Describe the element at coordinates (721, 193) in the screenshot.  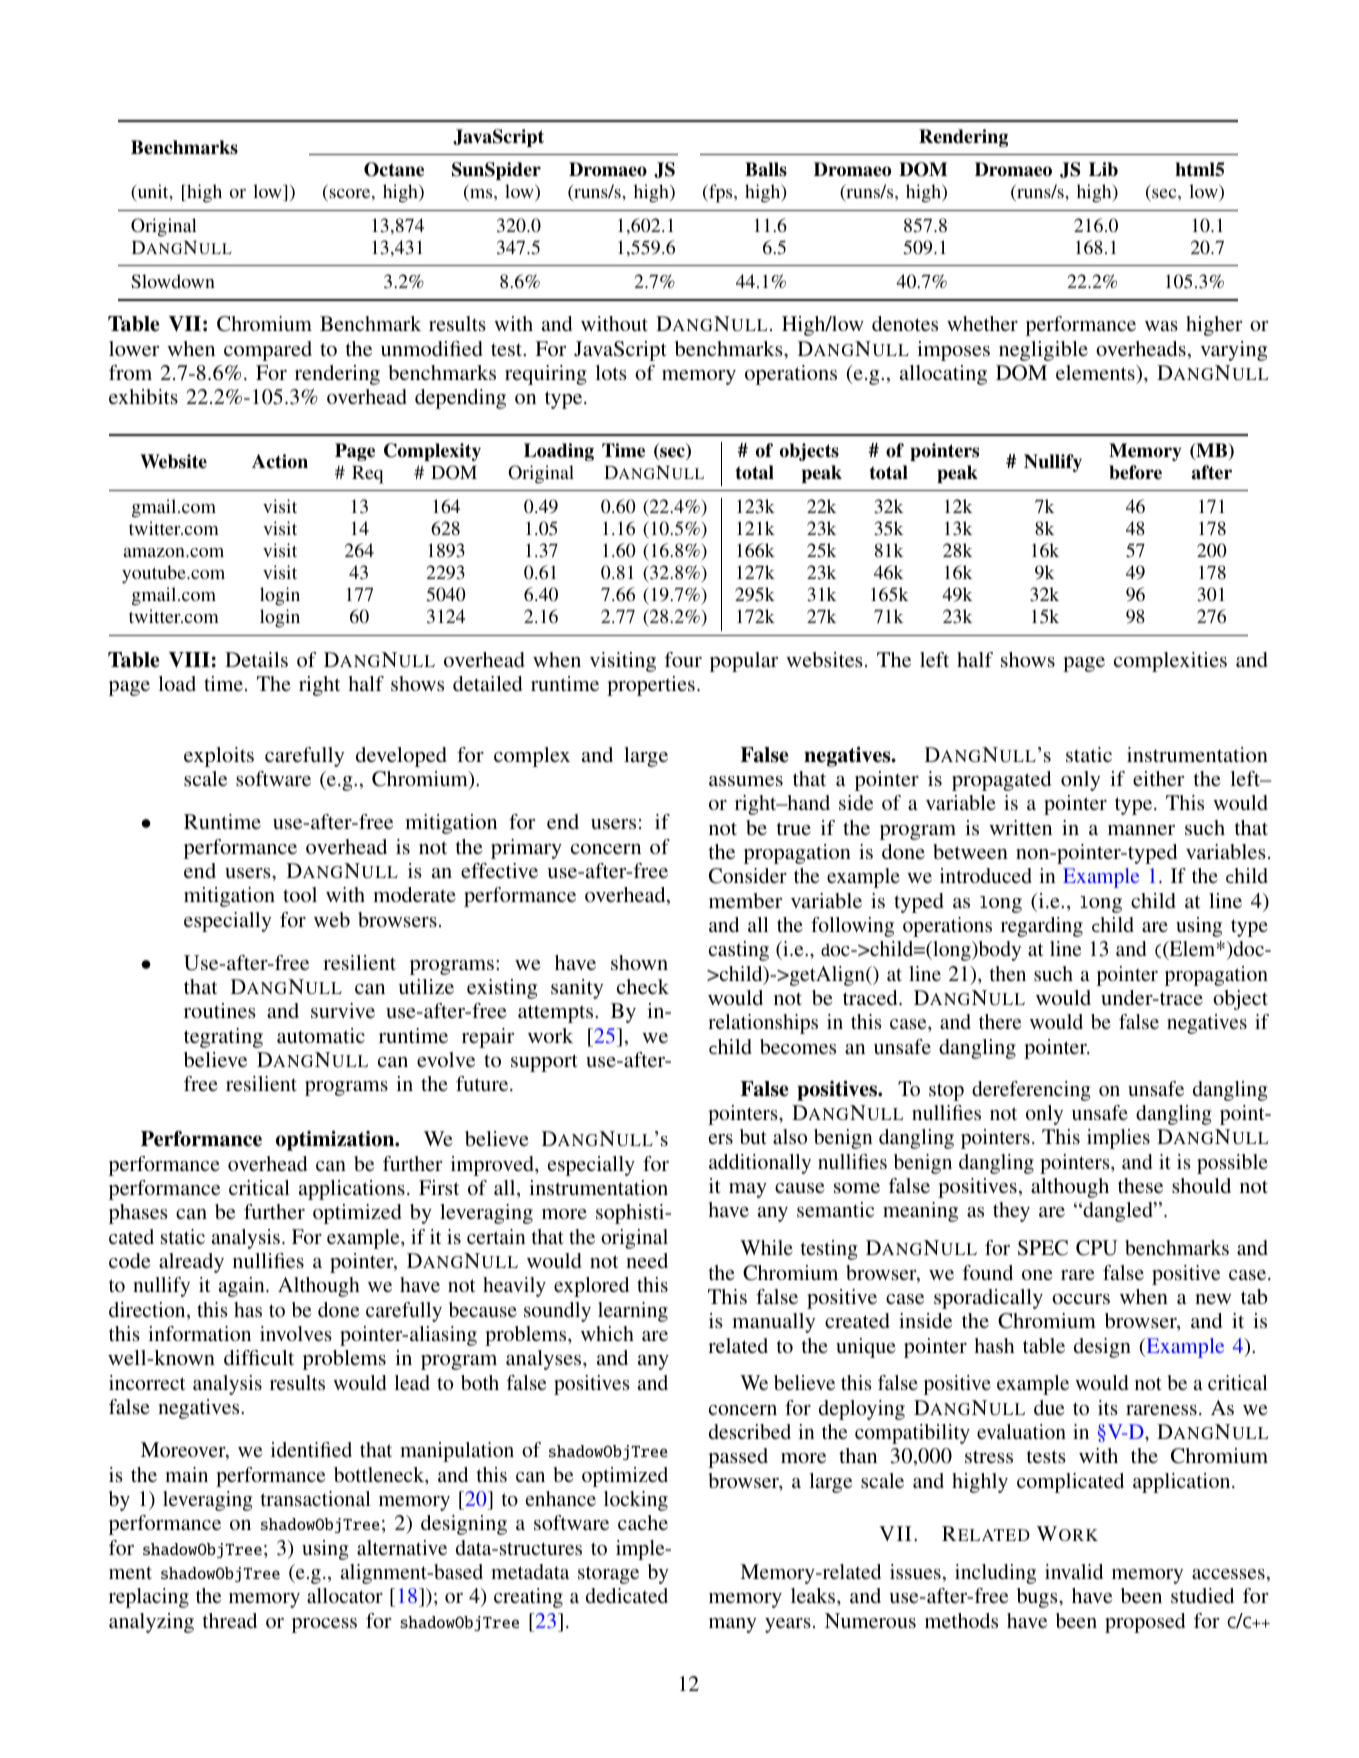
I see `fps` at that location.
